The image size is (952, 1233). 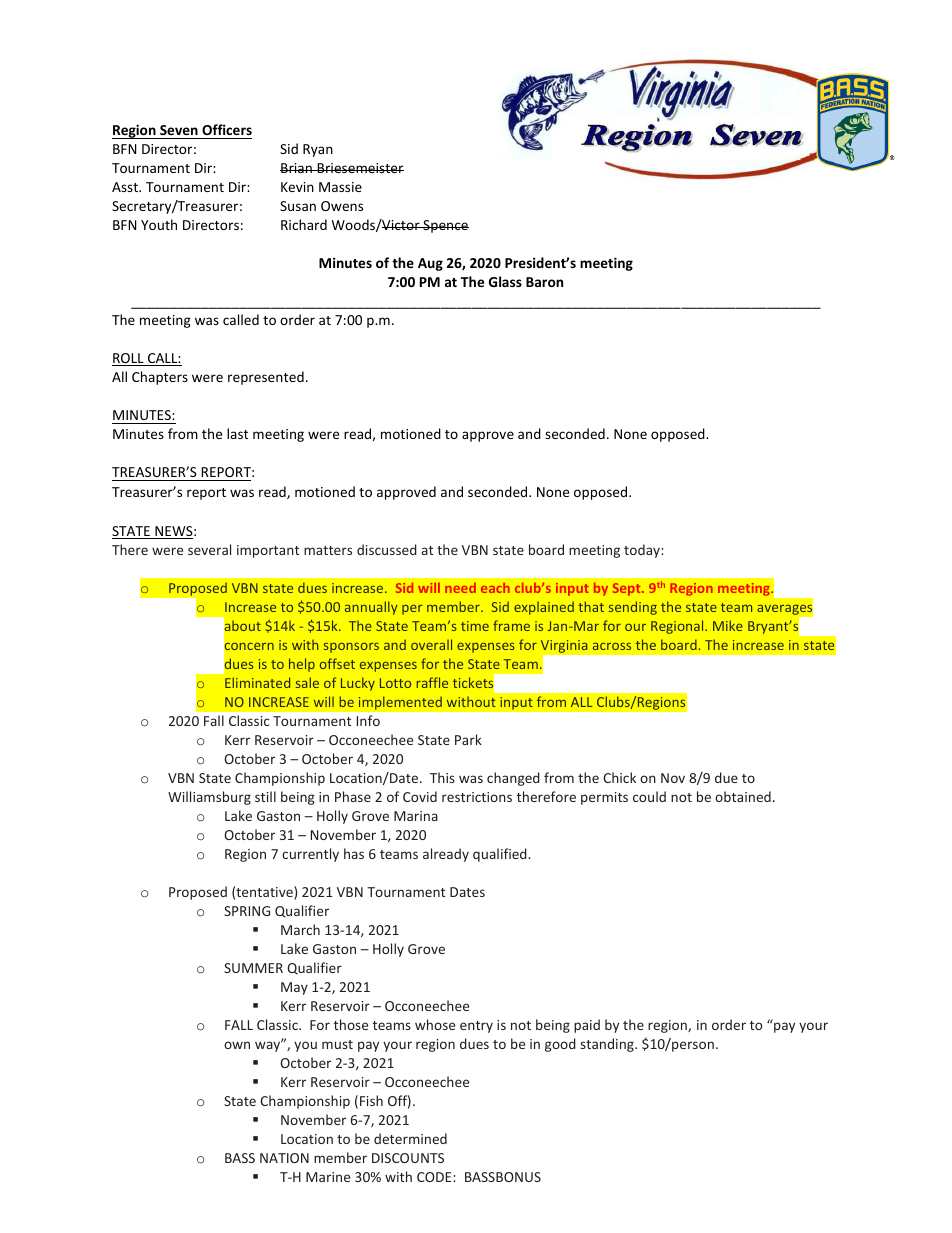 What do you see at coordinates (284, 1158) in the screenshot?
I see `NATION` at bounding box center [284, 1158].
